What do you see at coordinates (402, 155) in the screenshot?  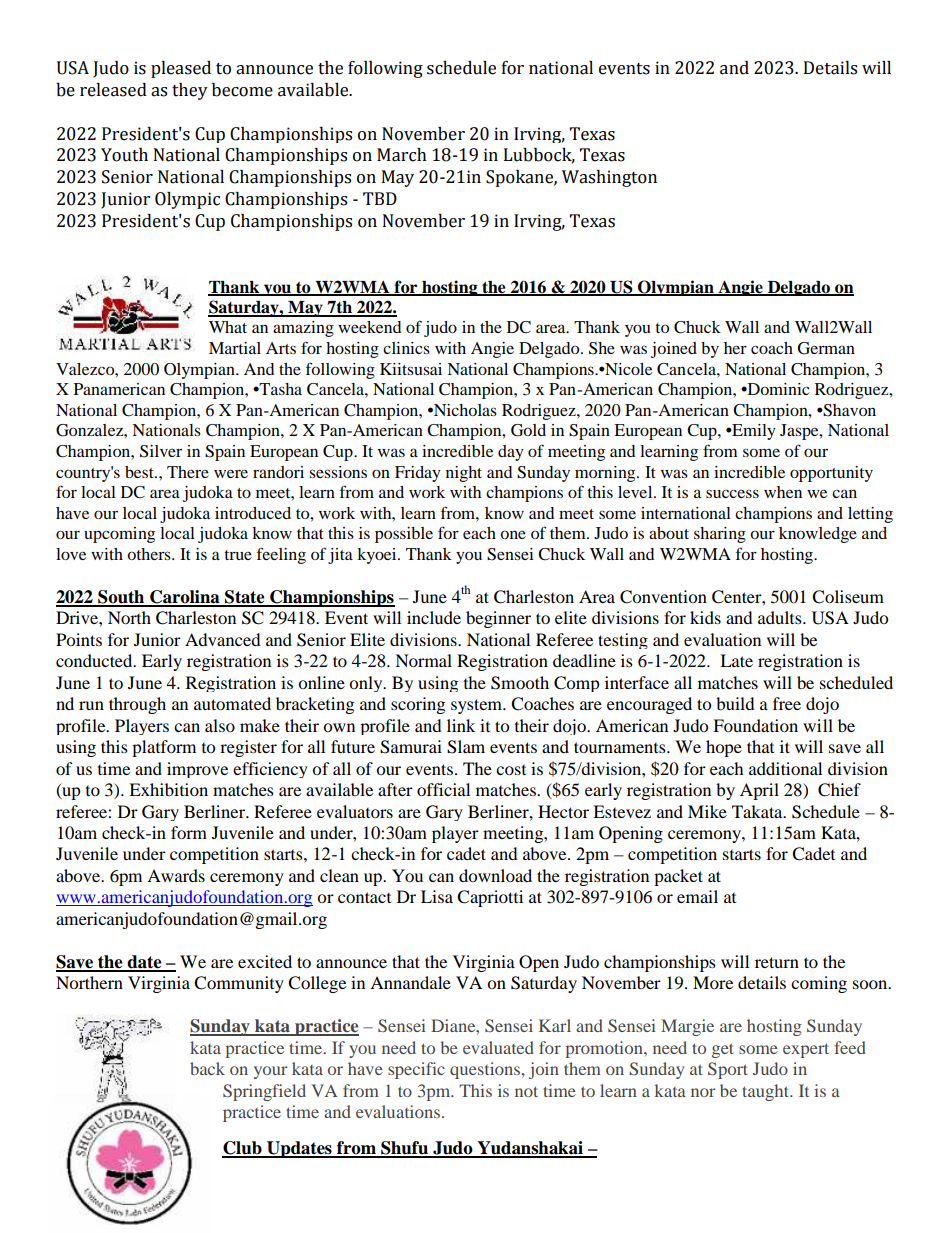 I see `March` at bounding box center [402, 155].
